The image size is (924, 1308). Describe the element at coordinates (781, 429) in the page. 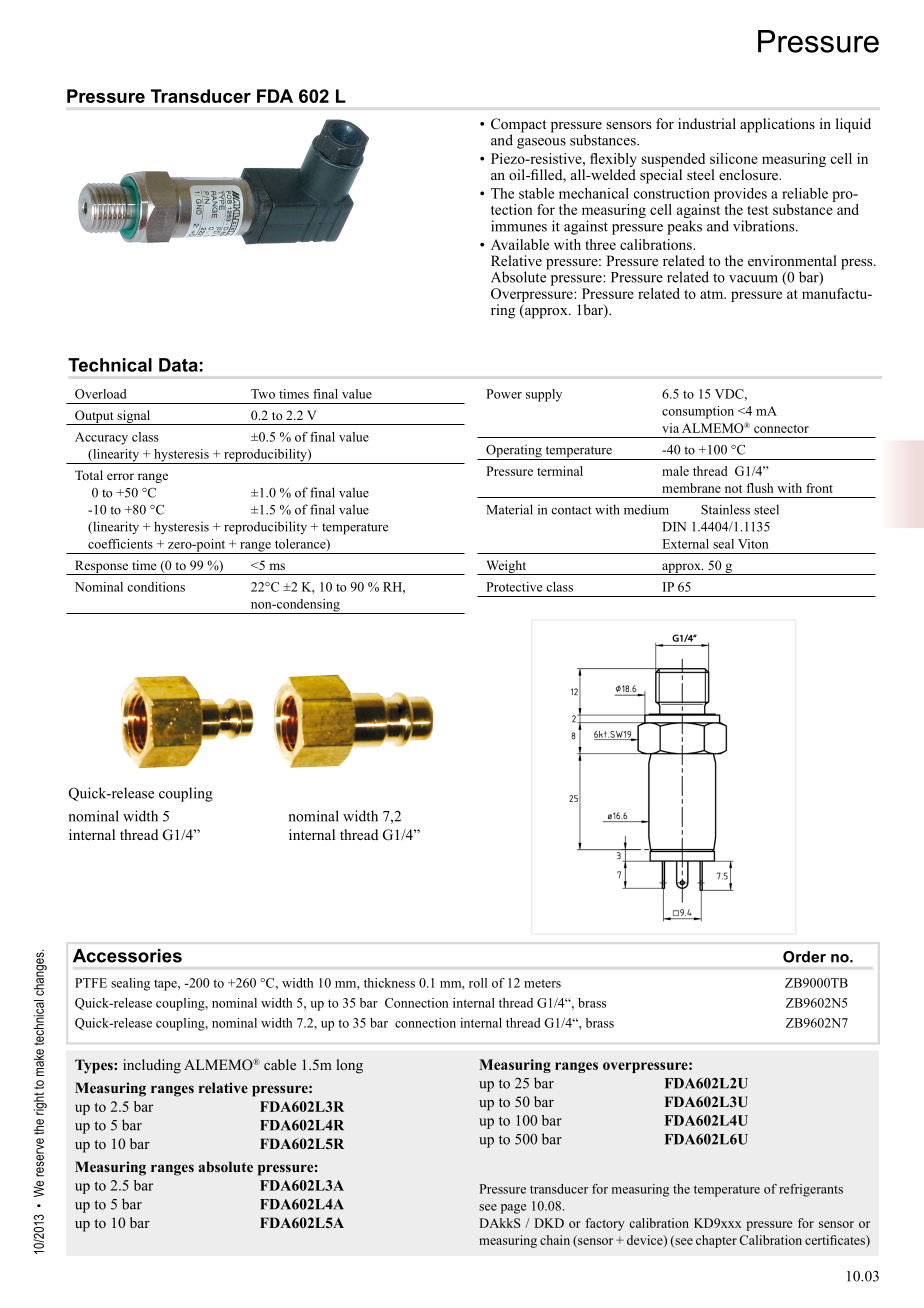

I see `connector` at that location.
